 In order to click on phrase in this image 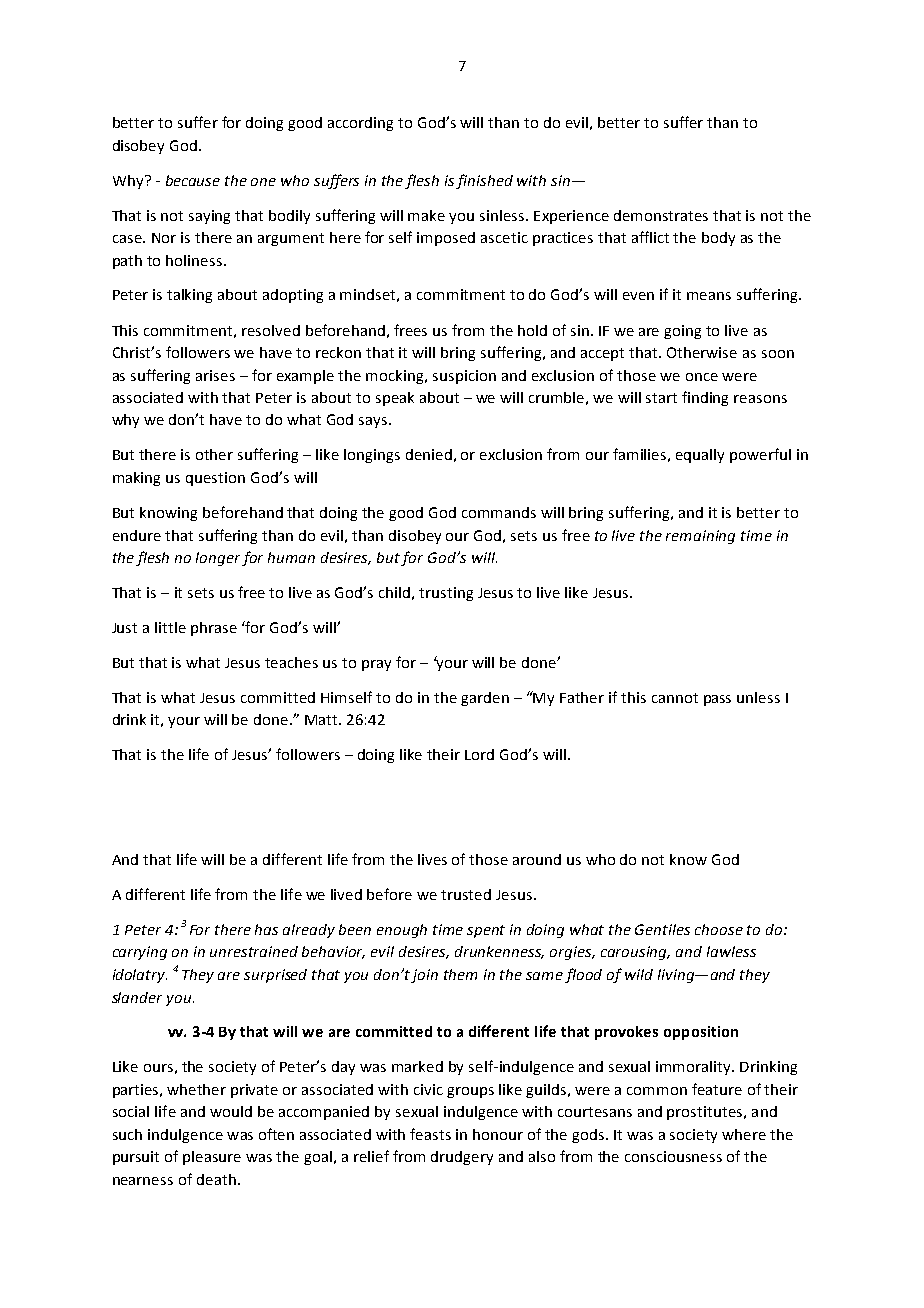, I will do `click(214, 629)`.
